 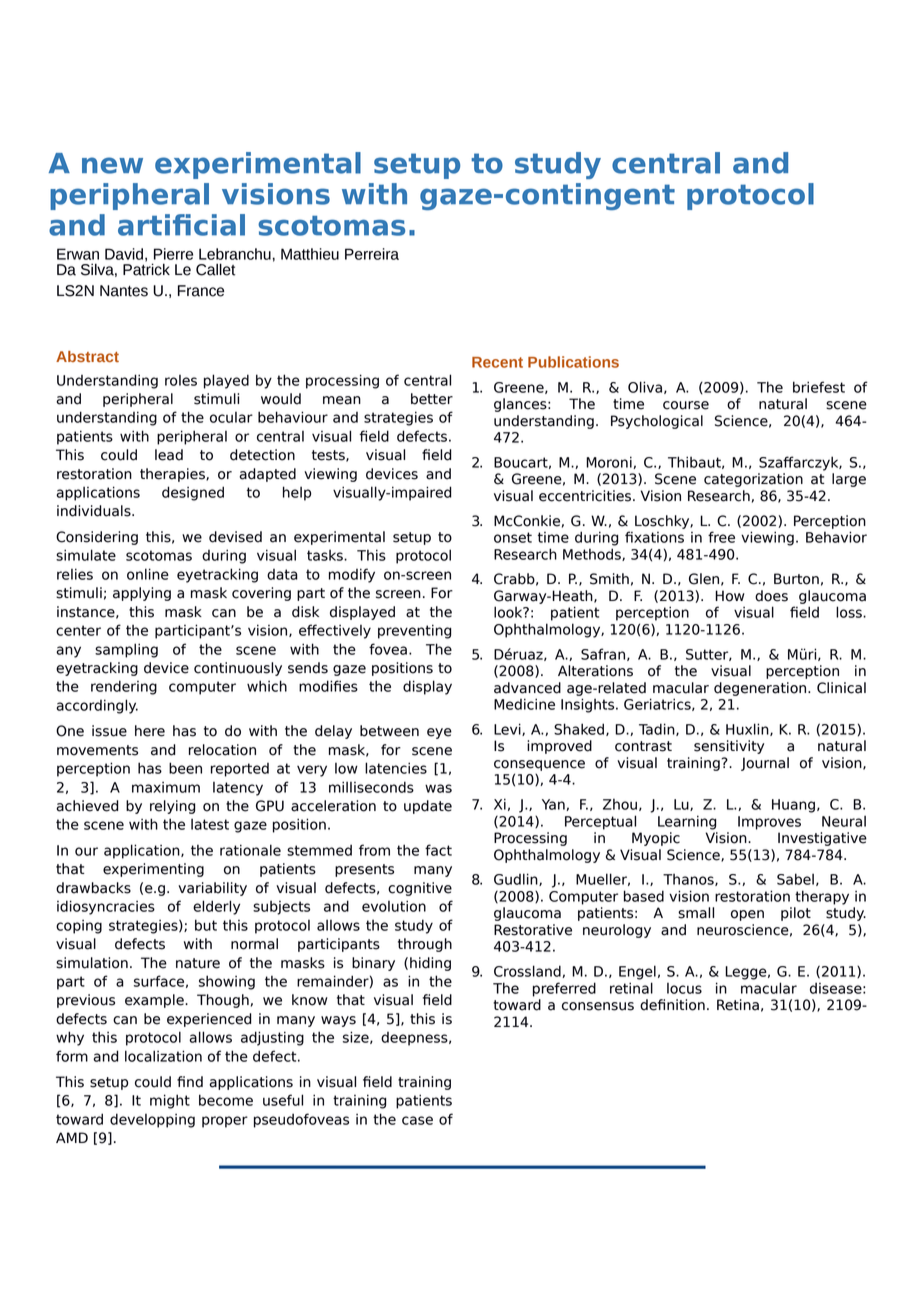 I want to click on categorization, so click(x=753, y=480).
